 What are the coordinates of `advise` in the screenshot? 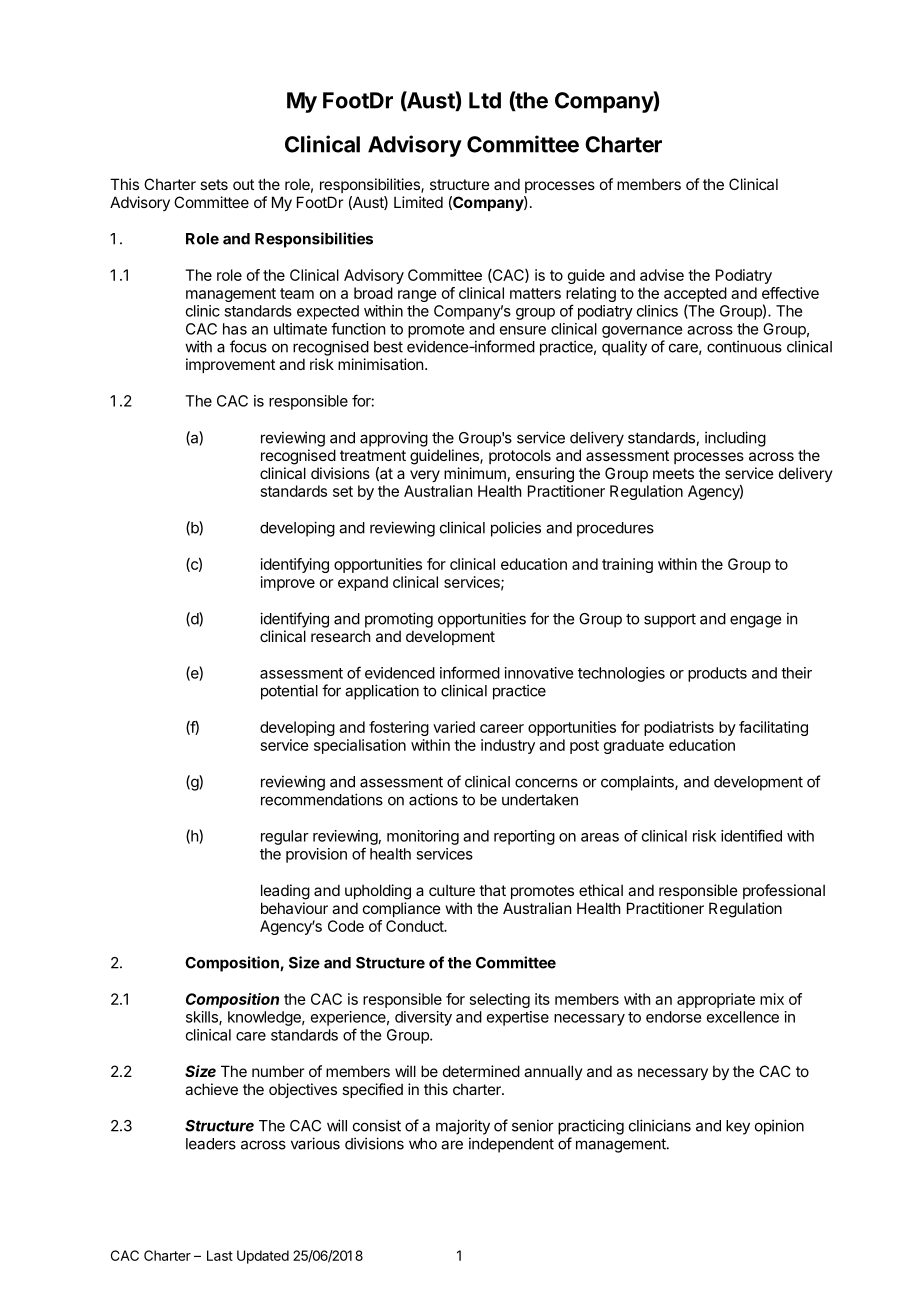 It's located at (662, 275).
